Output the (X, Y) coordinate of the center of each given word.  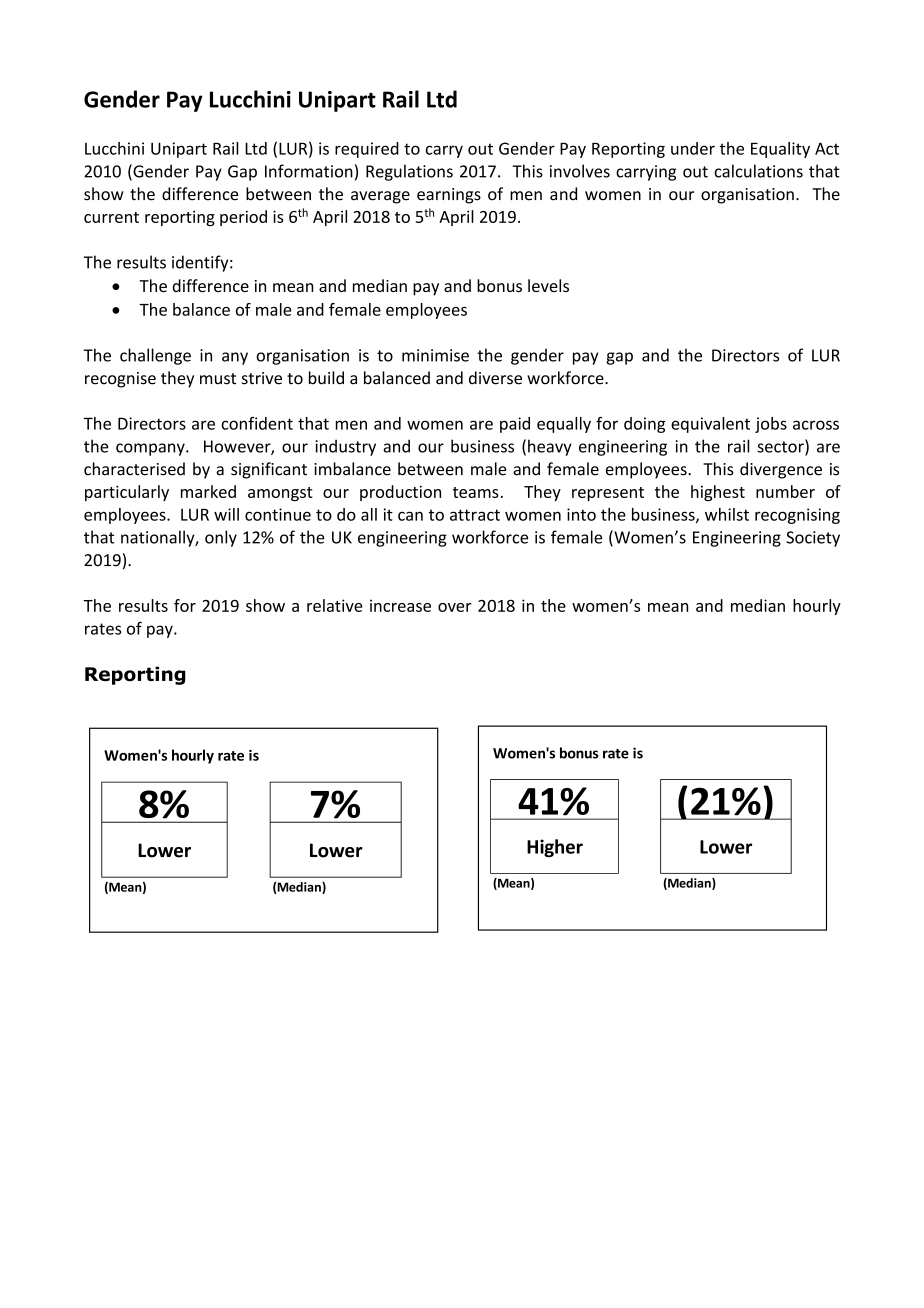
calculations (758, 171)
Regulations (409, 172)
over (455, 607)
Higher (555, 848)
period (243, 218)
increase (400, 605)
